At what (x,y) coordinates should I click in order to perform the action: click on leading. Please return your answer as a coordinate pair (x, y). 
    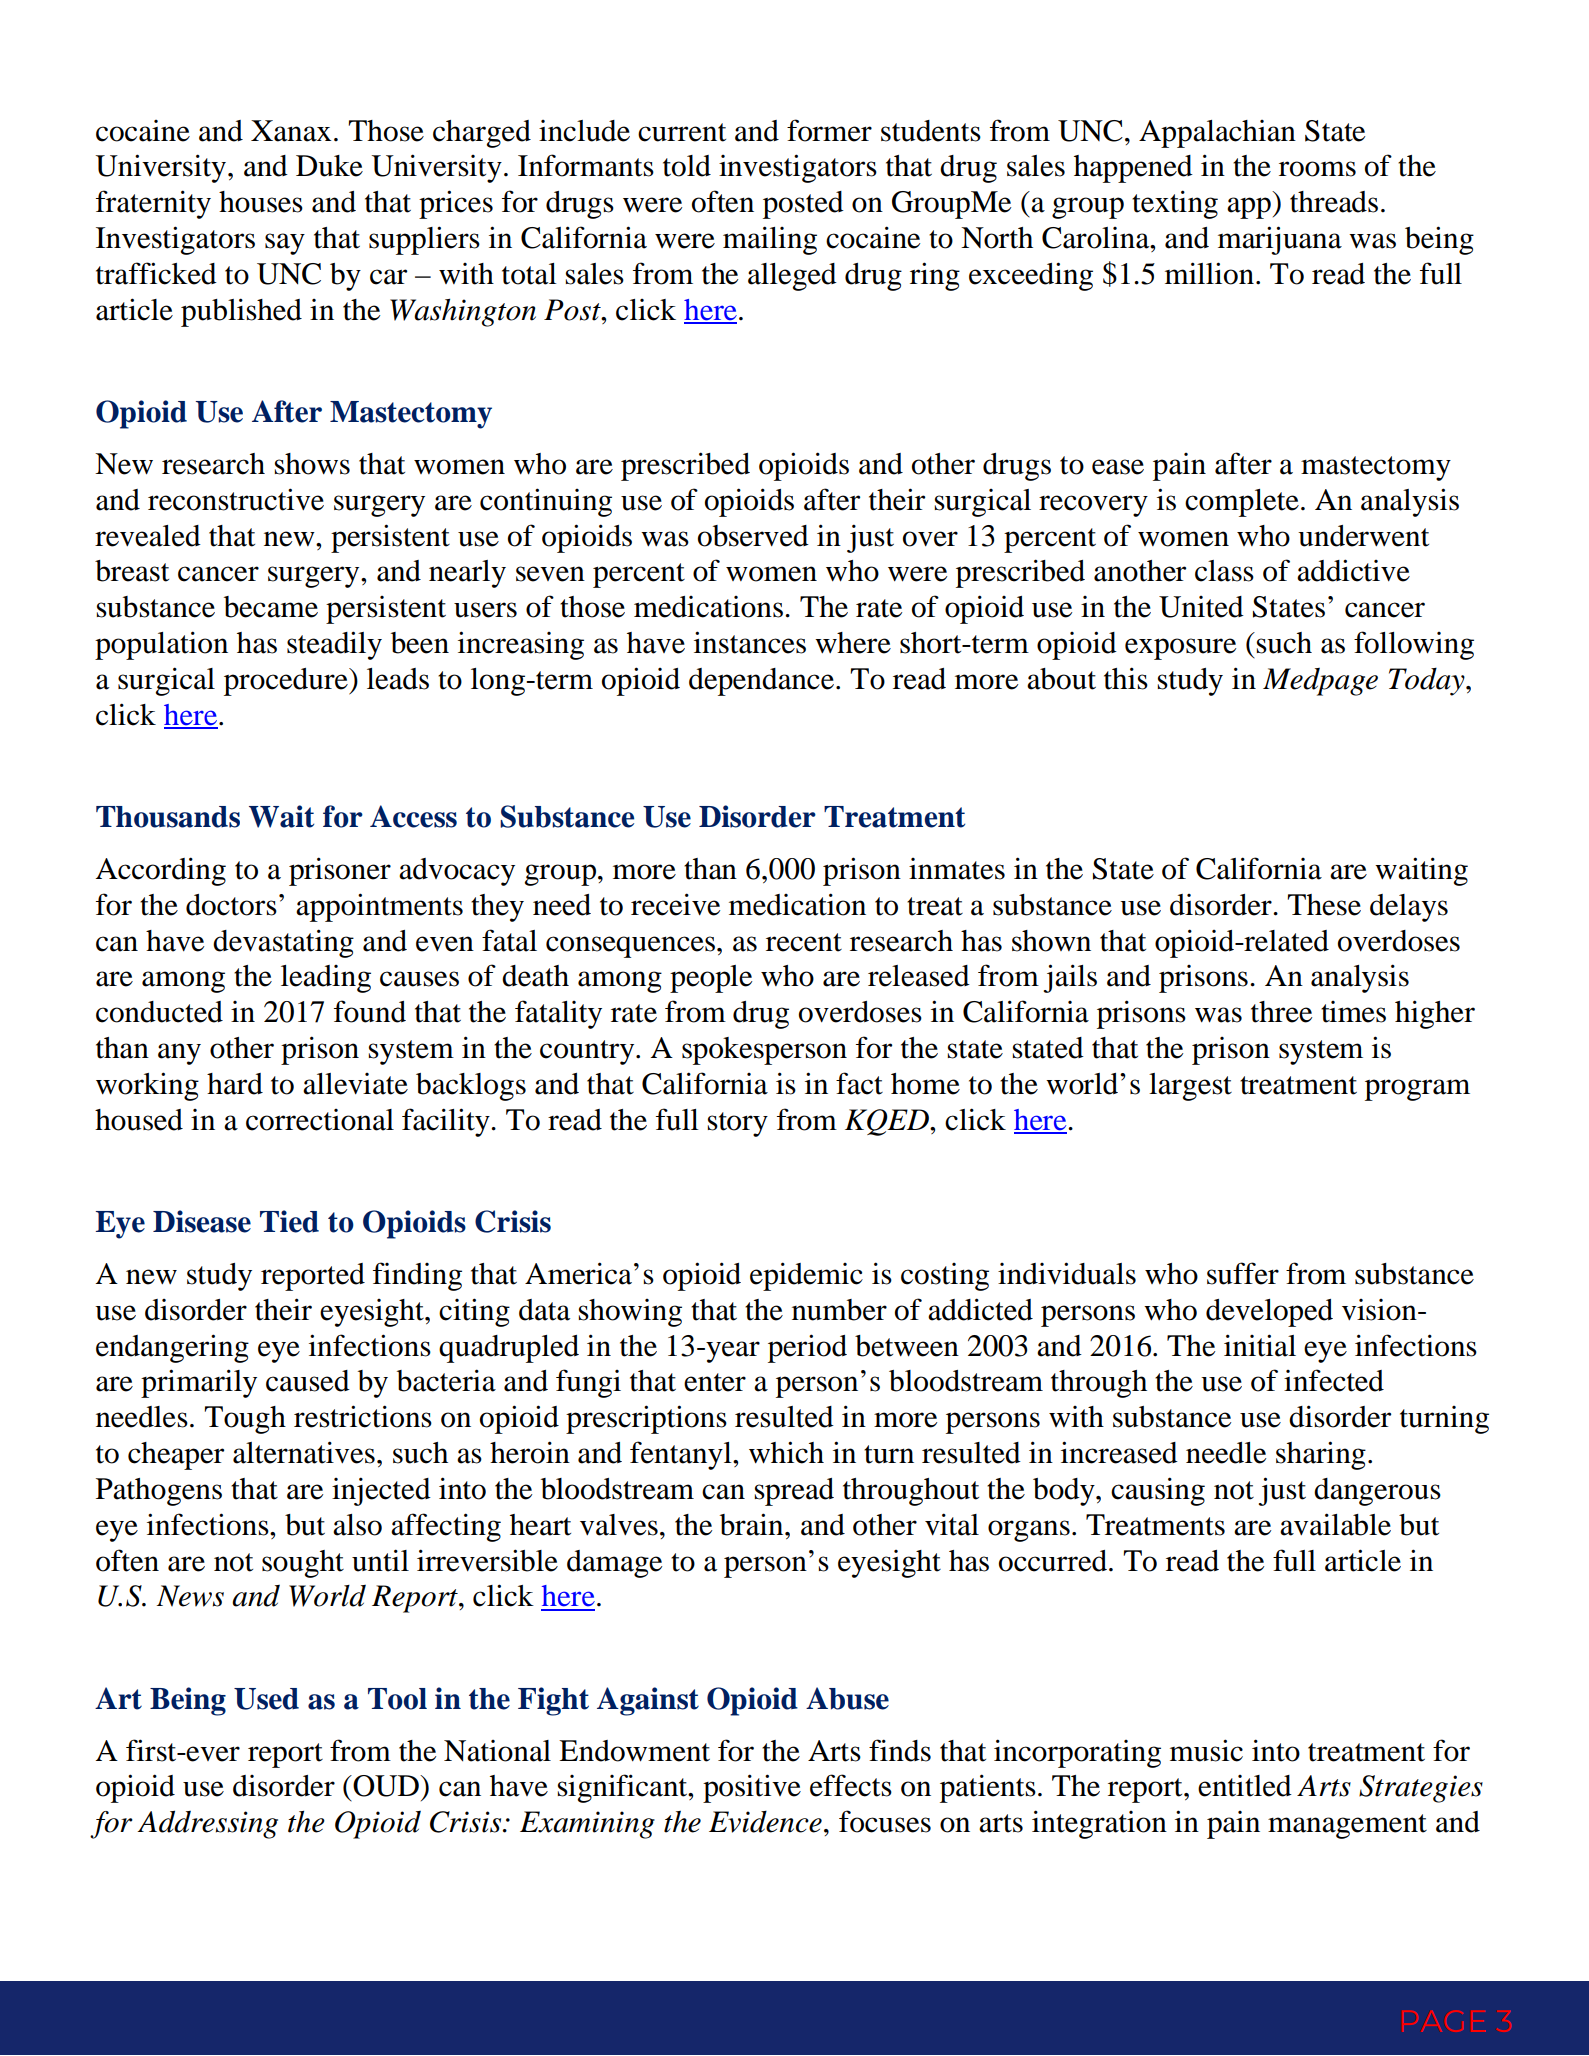
    Looking at the image, I should click on (326, 979).
